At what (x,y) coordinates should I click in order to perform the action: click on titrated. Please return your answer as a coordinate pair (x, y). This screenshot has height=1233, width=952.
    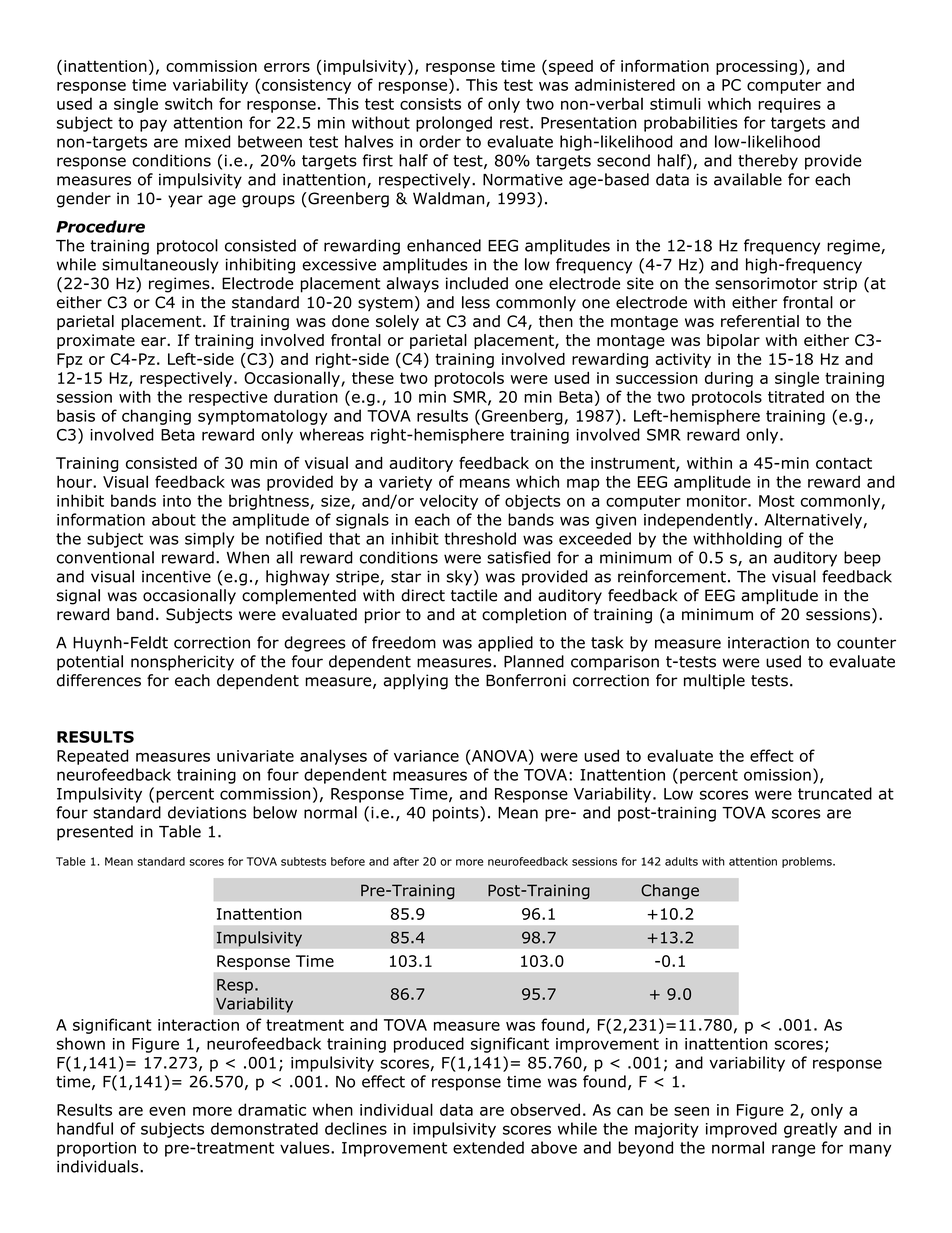
    Looking at the image, I should click on (796, 396).
